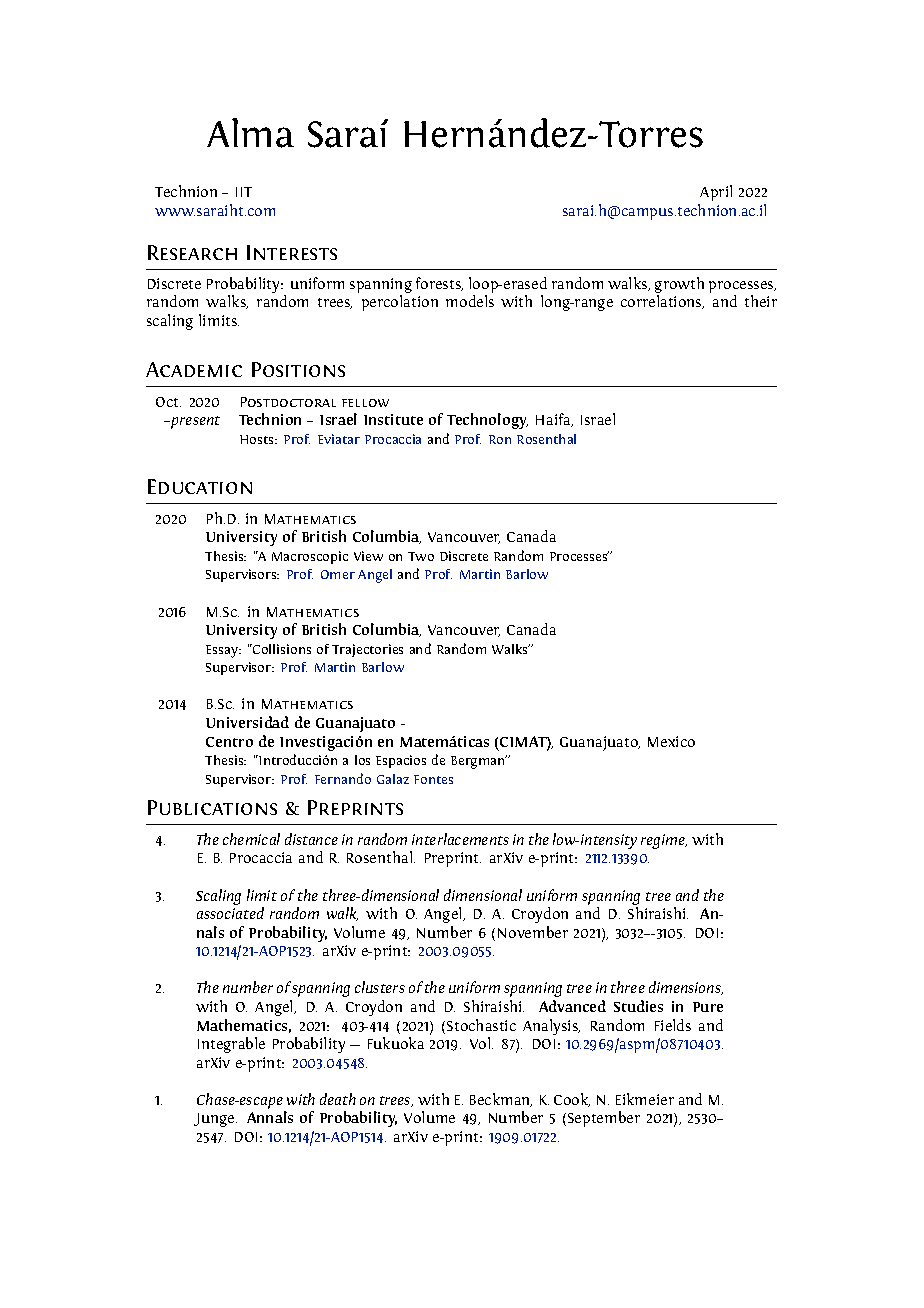  I want to click on Collisions, so click(281, 649).
